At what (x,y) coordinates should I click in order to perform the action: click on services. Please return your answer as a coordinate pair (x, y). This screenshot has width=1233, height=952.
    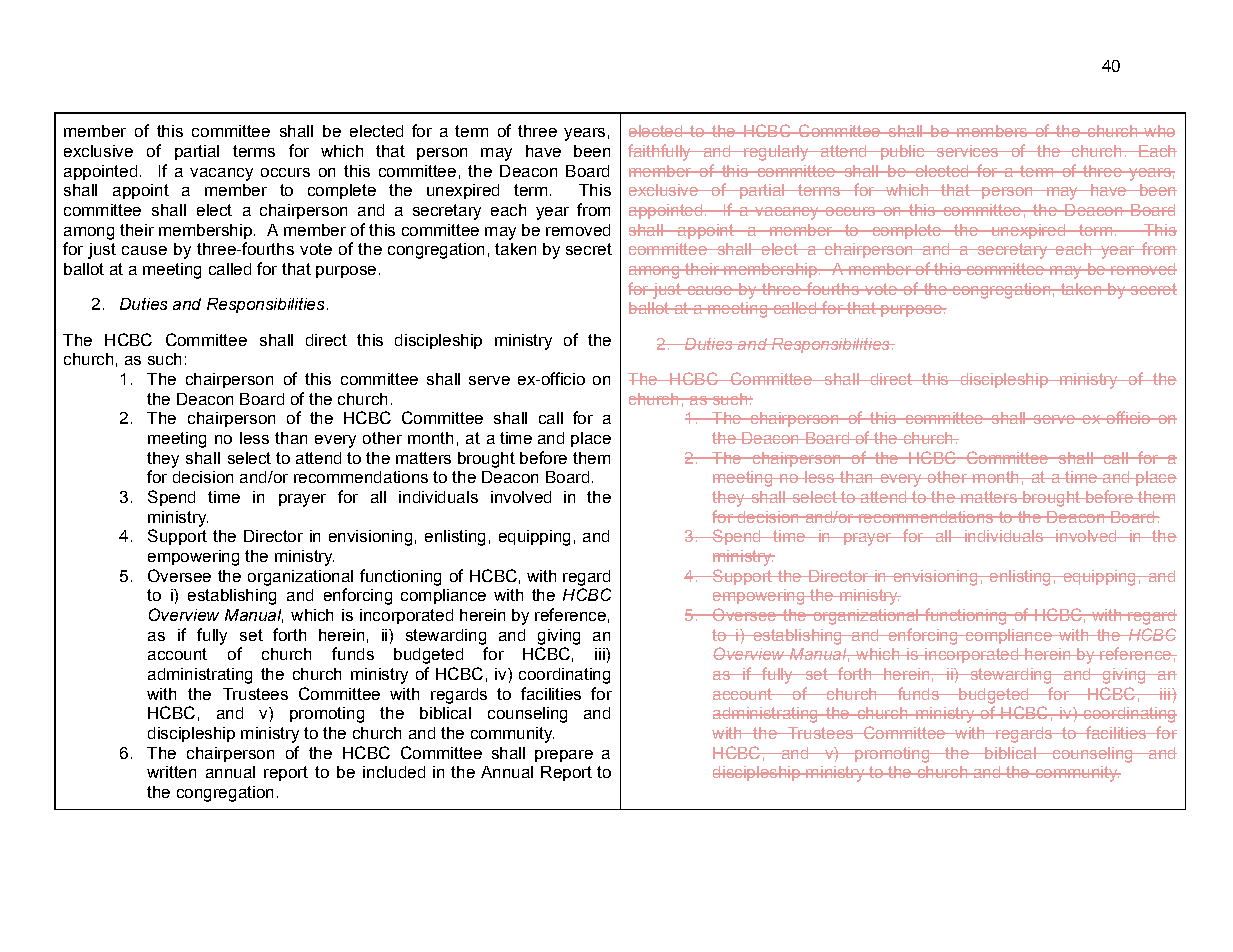
    Looking at the image, I should click on (967, 151).
